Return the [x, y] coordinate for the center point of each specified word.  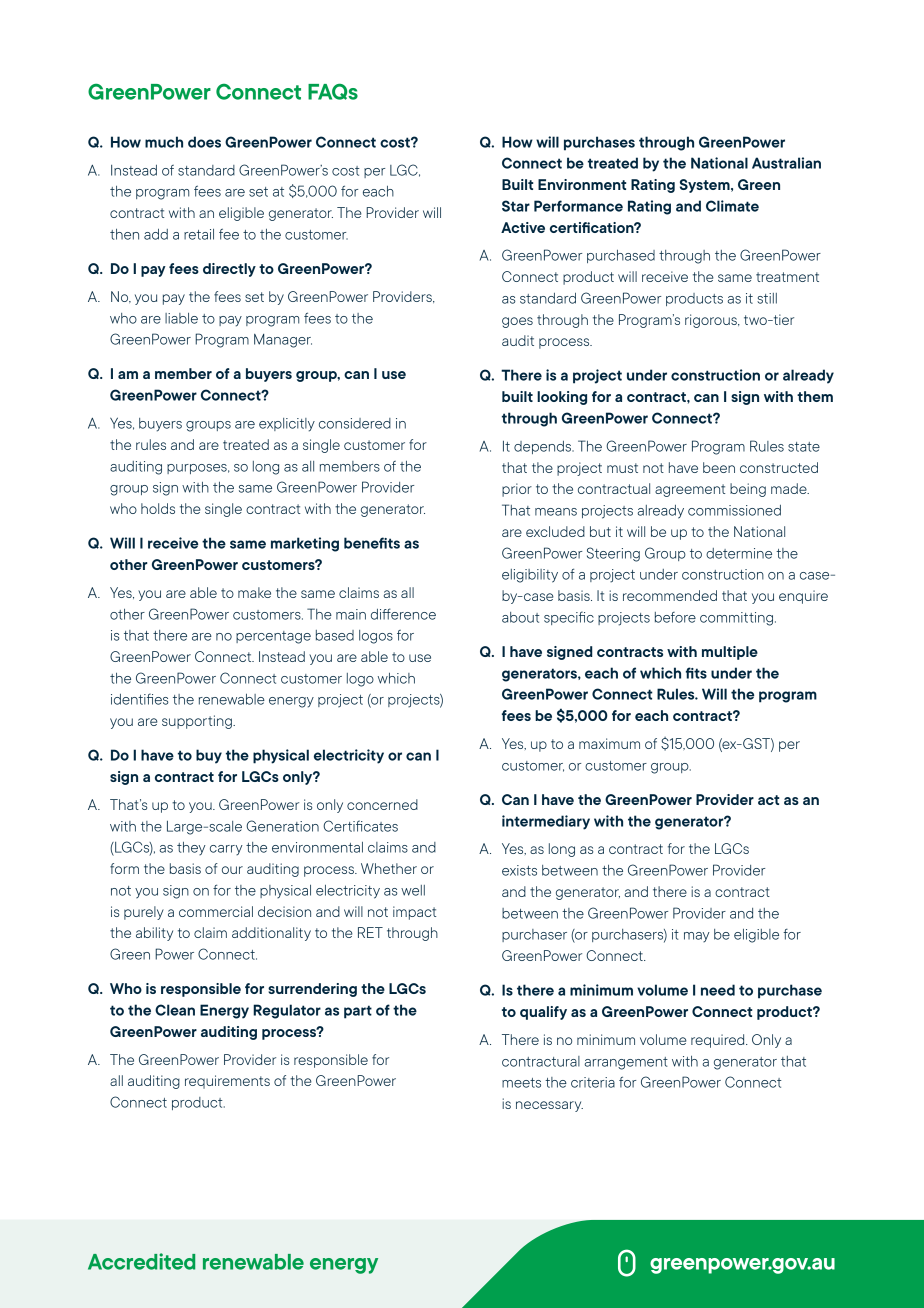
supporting [198, 722]
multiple [730, 653]
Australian [786, 163]
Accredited [141, 1261]
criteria [593, 1082]
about [521, 617]
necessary [549, 1106]
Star [516, 206]
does [204, 142]
